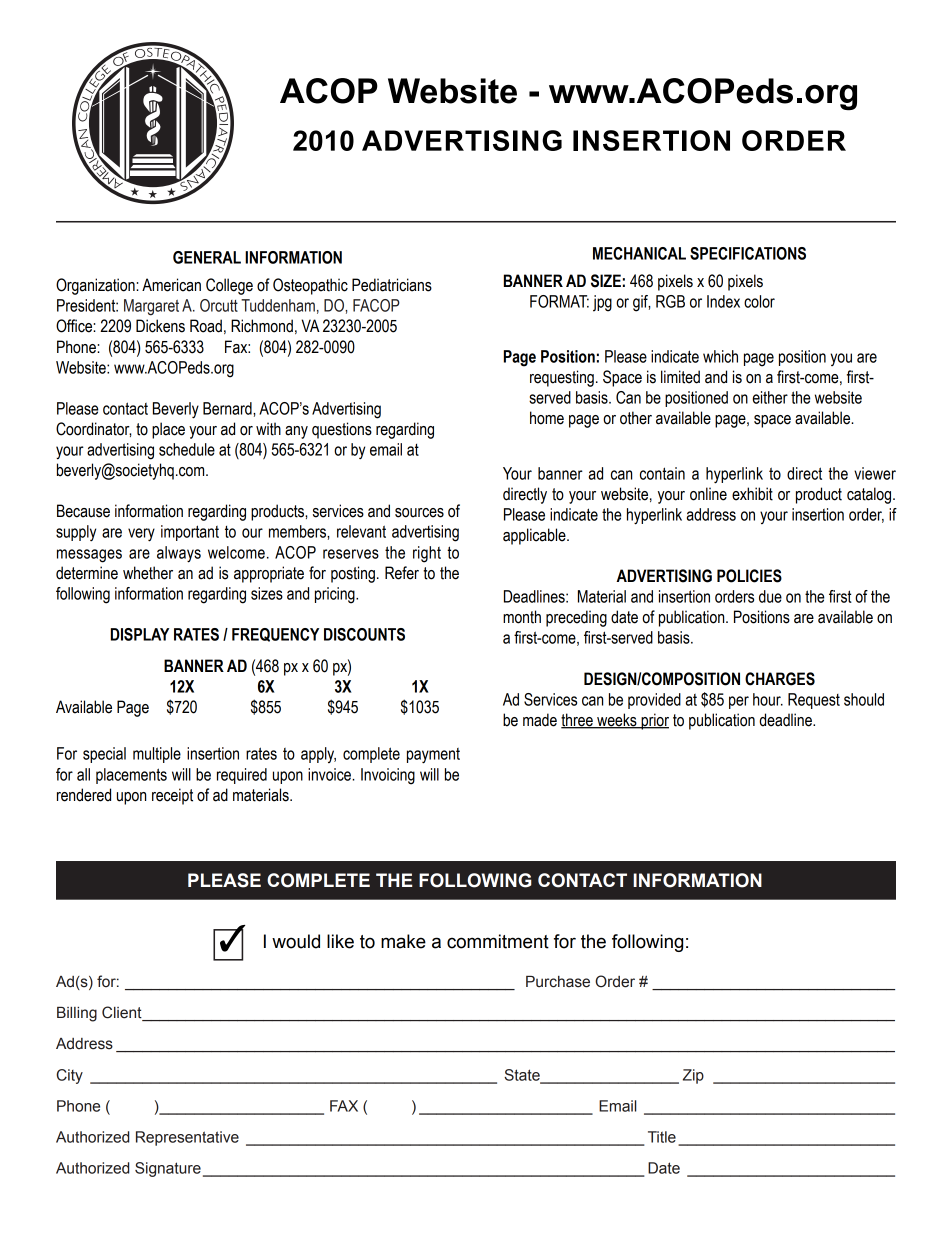 The image size is (952, 1233). What do you see at coordinates (759, 301) in the screenshot?
I see `color` at bounding box center [759, 301].
